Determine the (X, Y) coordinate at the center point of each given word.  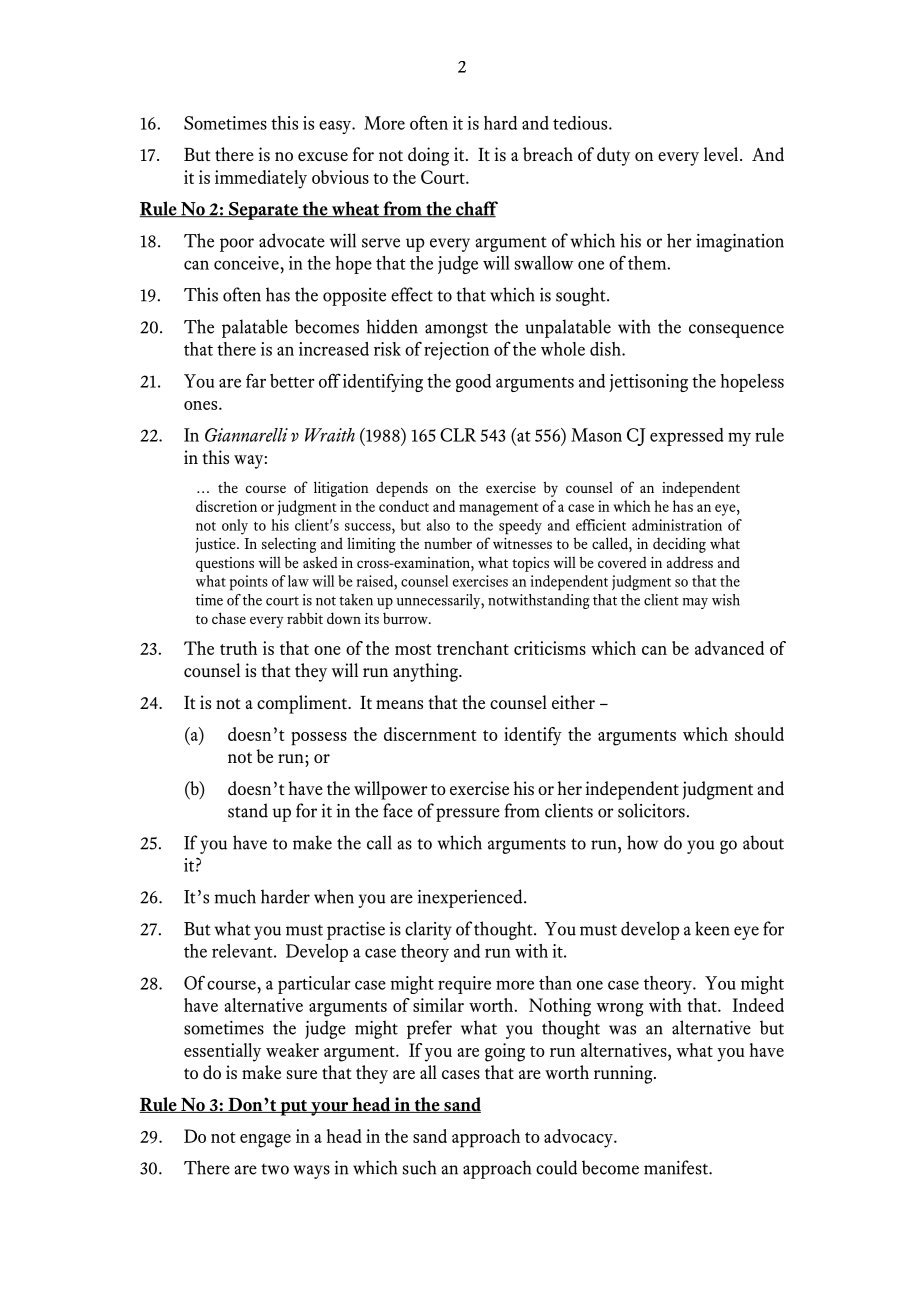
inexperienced (471, 898)
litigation (341, 489)
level (722, 154)
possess (319, 739)
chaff (476, 209)
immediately (261, 179)
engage (265, 1141)
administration (677, 525)
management (498, 509)
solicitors (651, 810)
